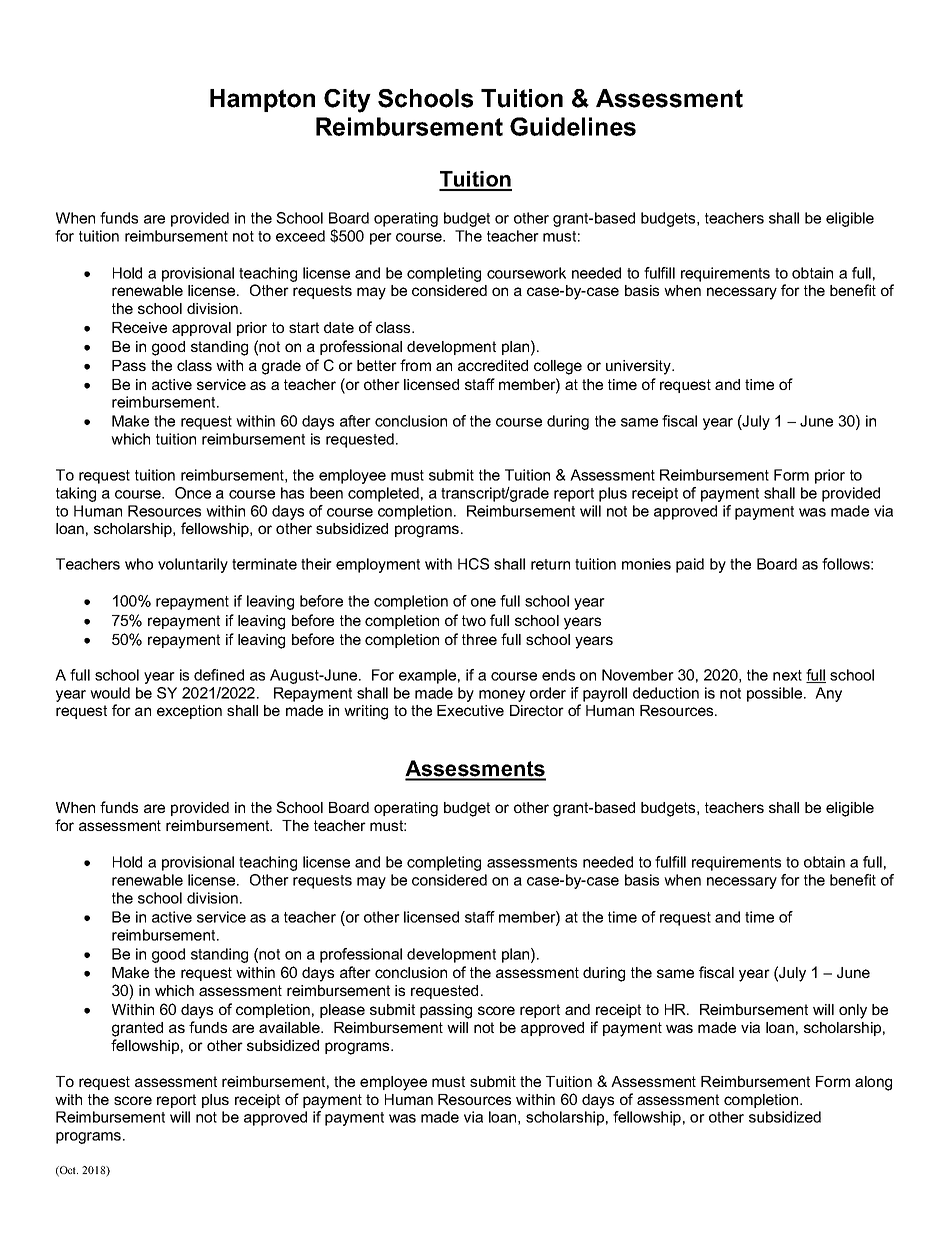 Image resolution: width=952 pixels, height=1233 pixels. What do you see at coordinates (342, 1011) in the screenshot?
I see `please` at bounding box center [342, 1011].
